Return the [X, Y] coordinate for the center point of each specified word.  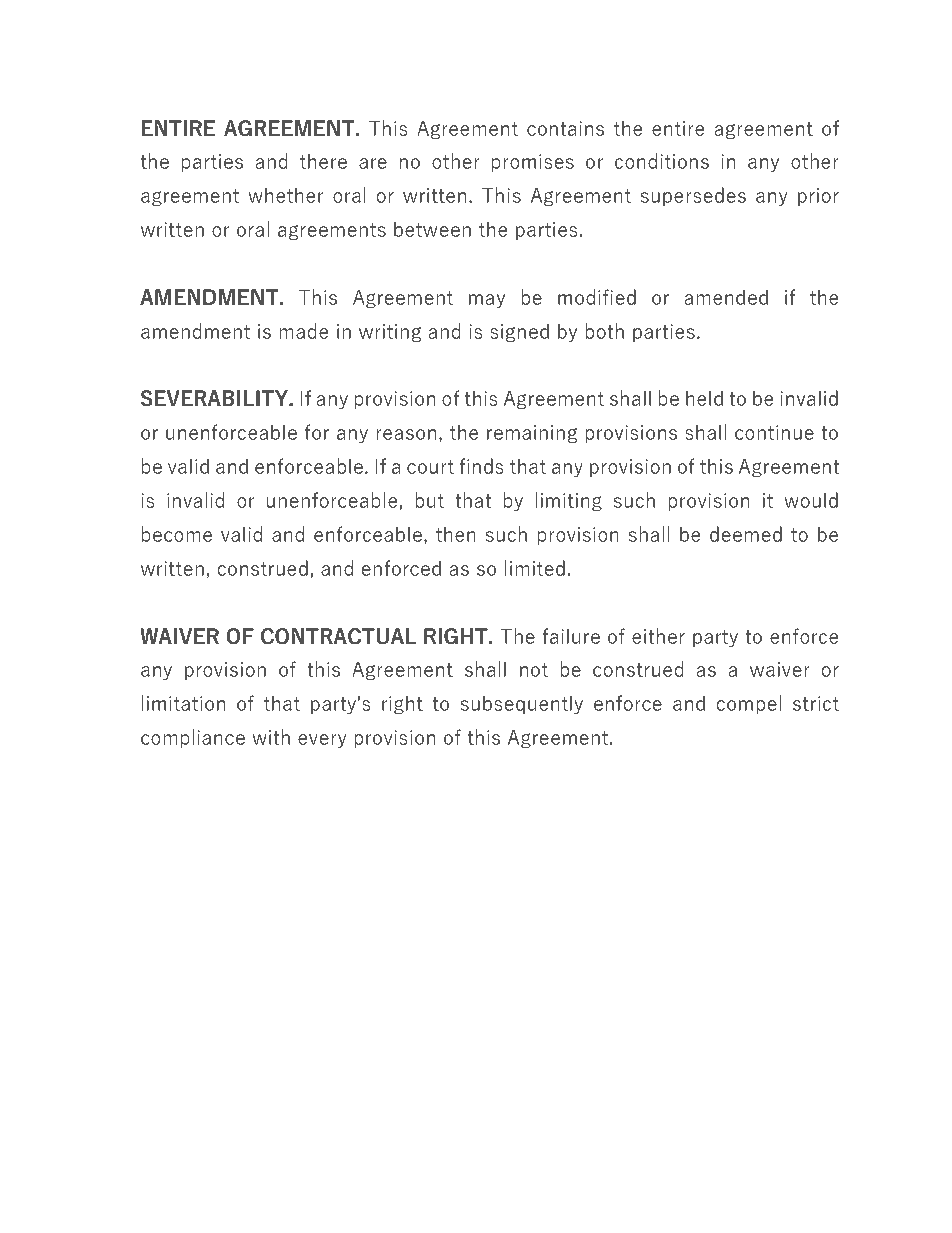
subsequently [522, 705]
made [303, 331]
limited [535, 568]
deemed [746, 534]
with [271, 737]
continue [774, 432]
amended [726, 297]
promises [533, 163]
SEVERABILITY [215, 398]
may [487, 301]
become [177, 534]
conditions [662, 161]
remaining [532, 434]
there [323, 161]
